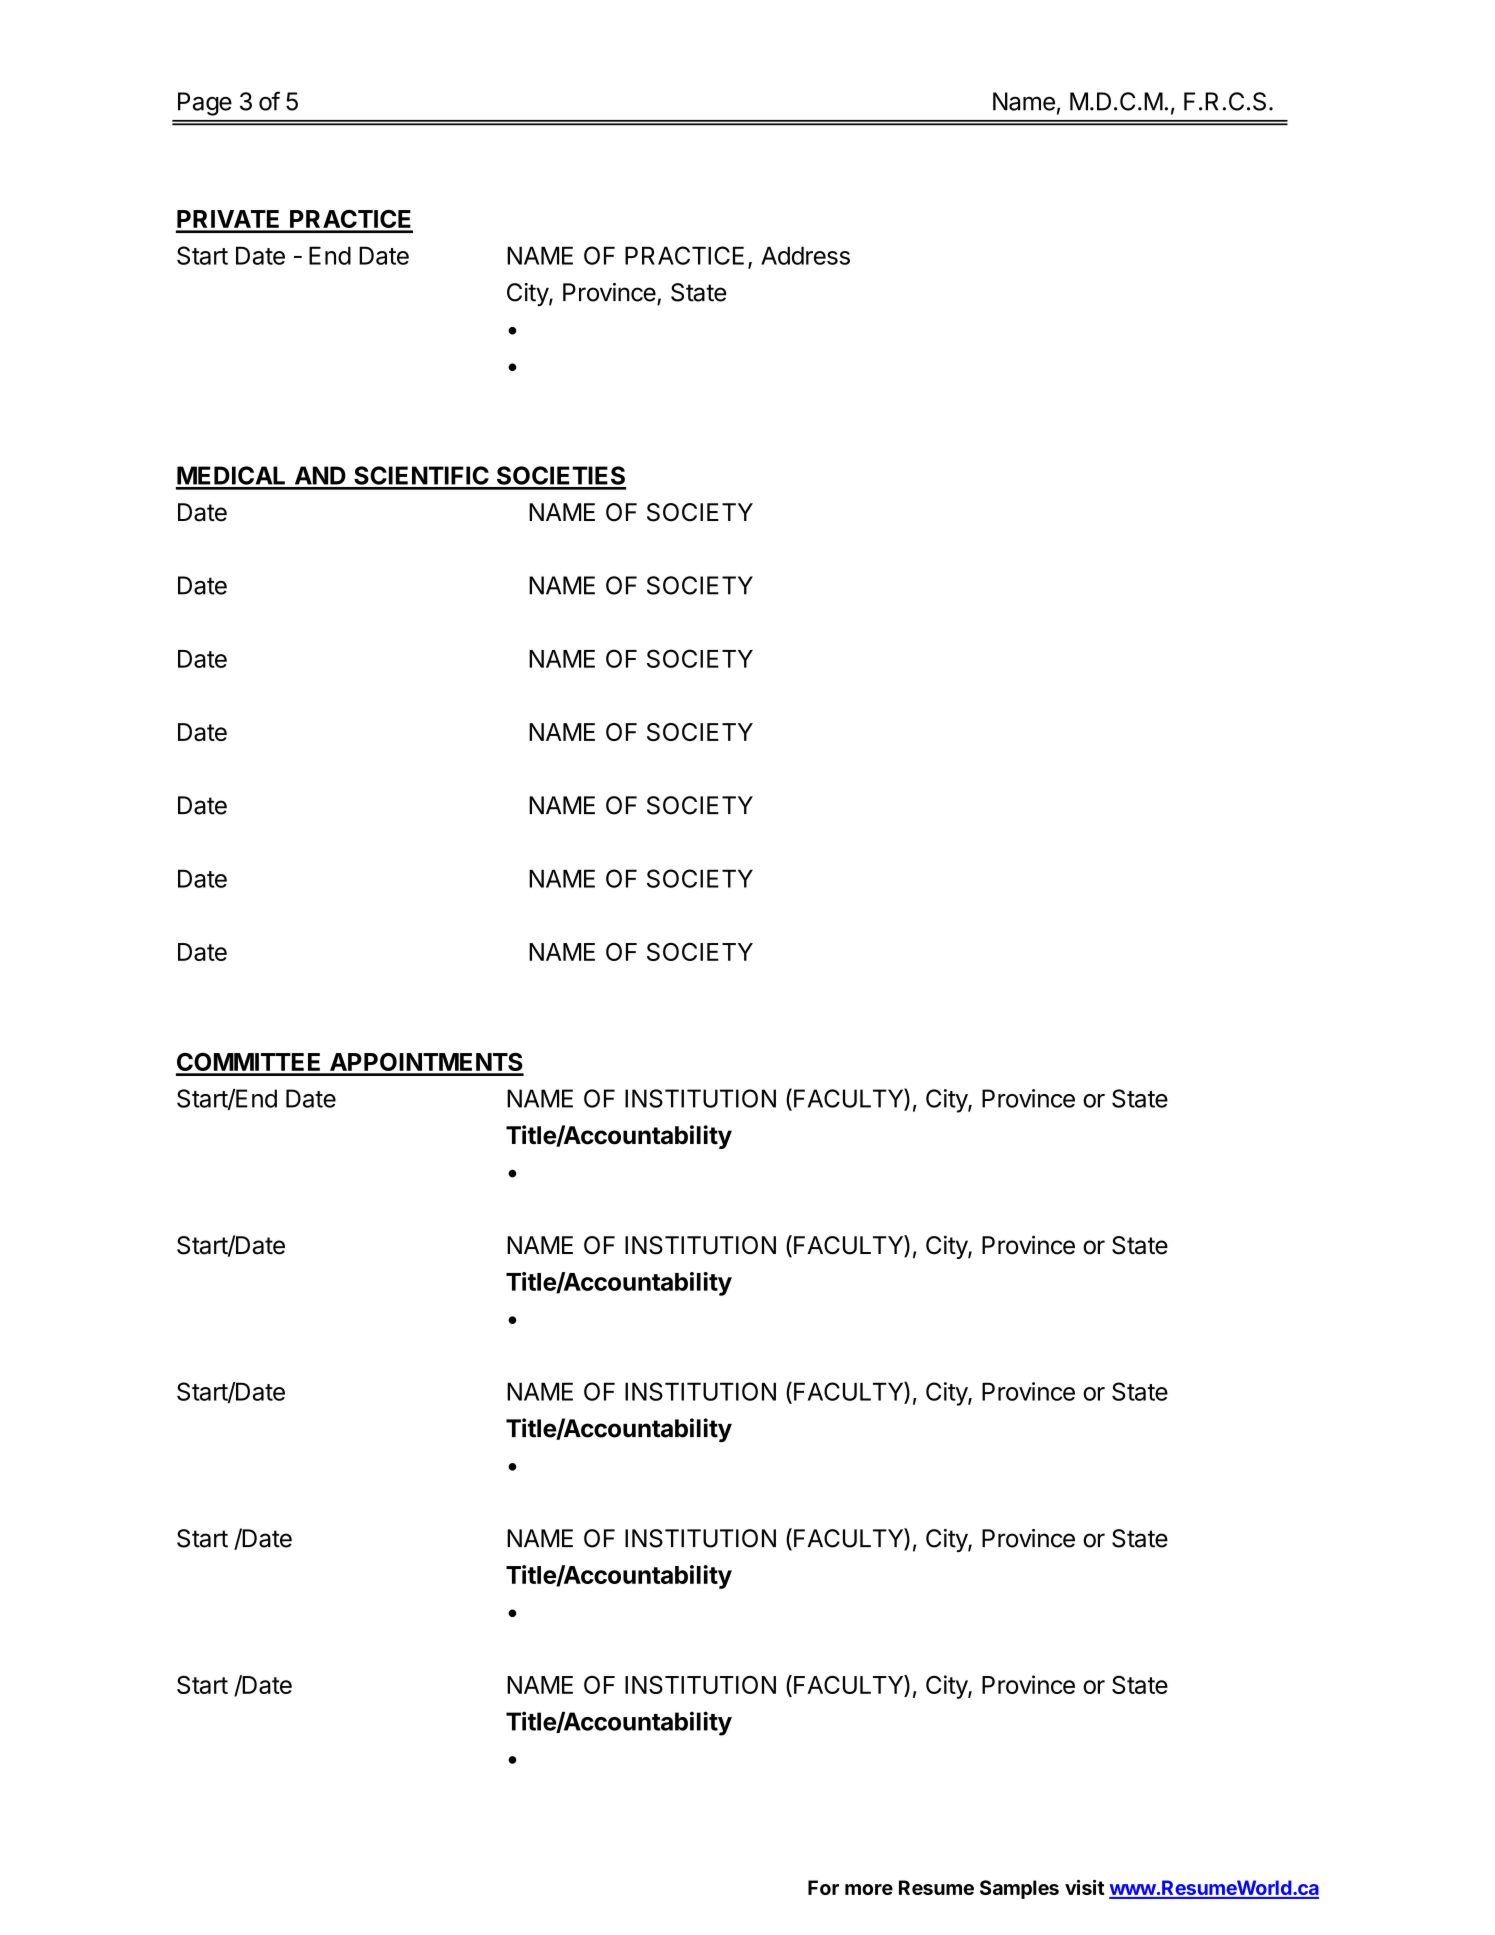 This image has width=1495, height=1935. What do you see at coordinates (1085, 1887) in the image?
I see `visit` at bounding box center [1085, 1887].
